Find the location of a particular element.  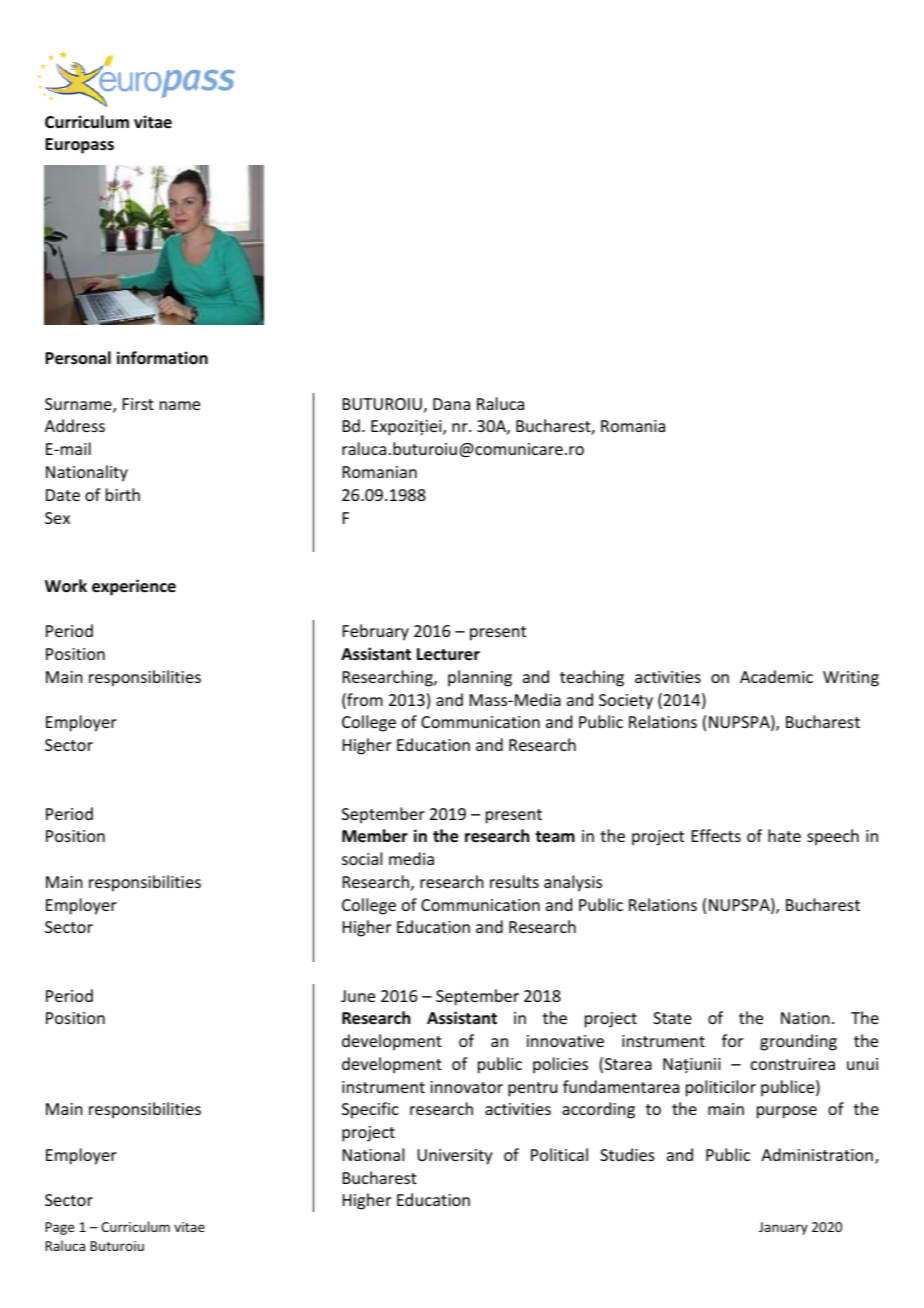

Academic is located at coordinates (776, 676).
